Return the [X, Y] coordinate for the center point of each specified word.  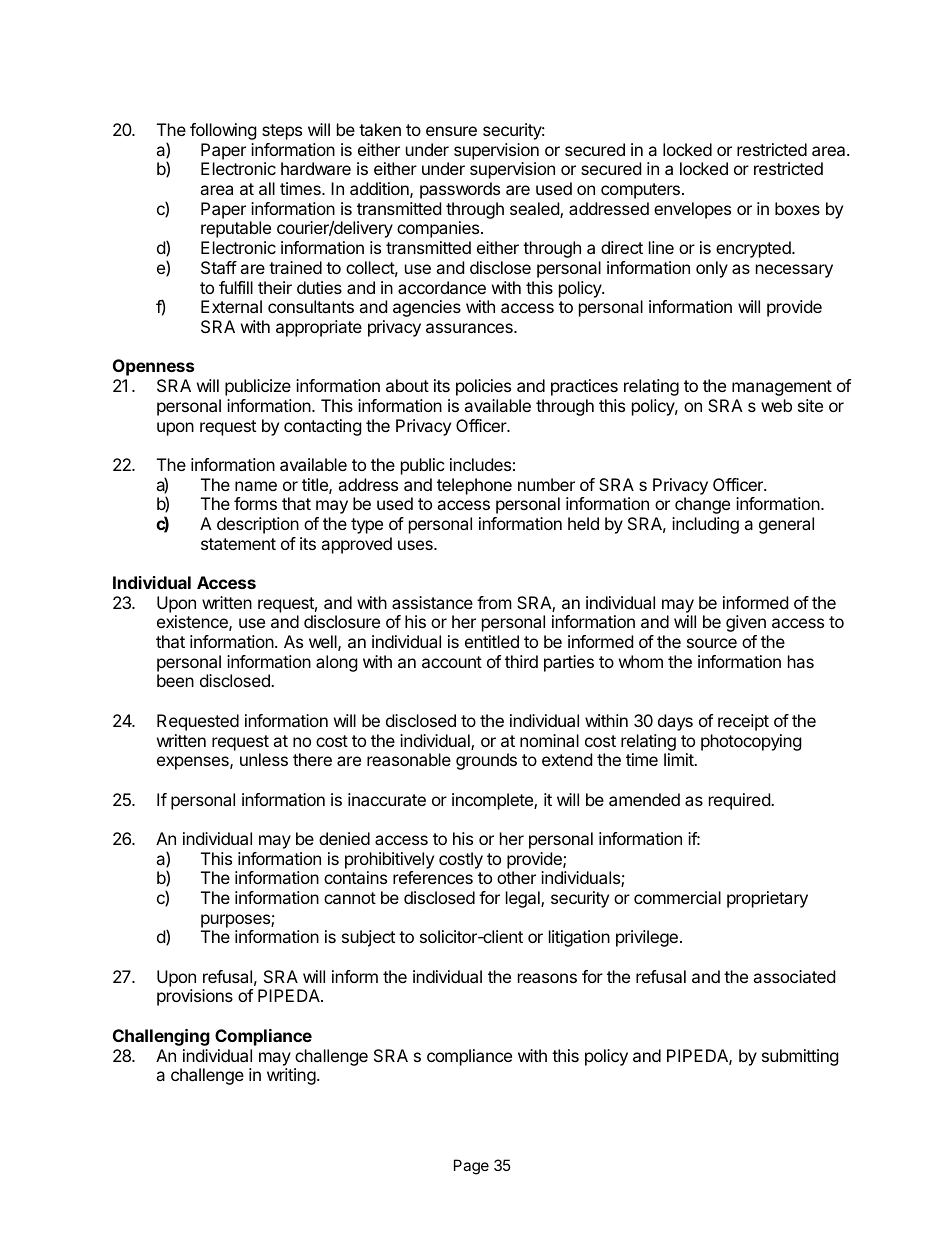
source [712, 643]
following [223, 131]
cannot [350, 898]
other [516, 877]
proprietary [767, 899]
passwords [460, 190]
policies [483, 387]
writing [291, 1076]
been [175, 680]
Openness [153, 367]
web [776, 405]
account [452, 662]
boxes [797, 208]
